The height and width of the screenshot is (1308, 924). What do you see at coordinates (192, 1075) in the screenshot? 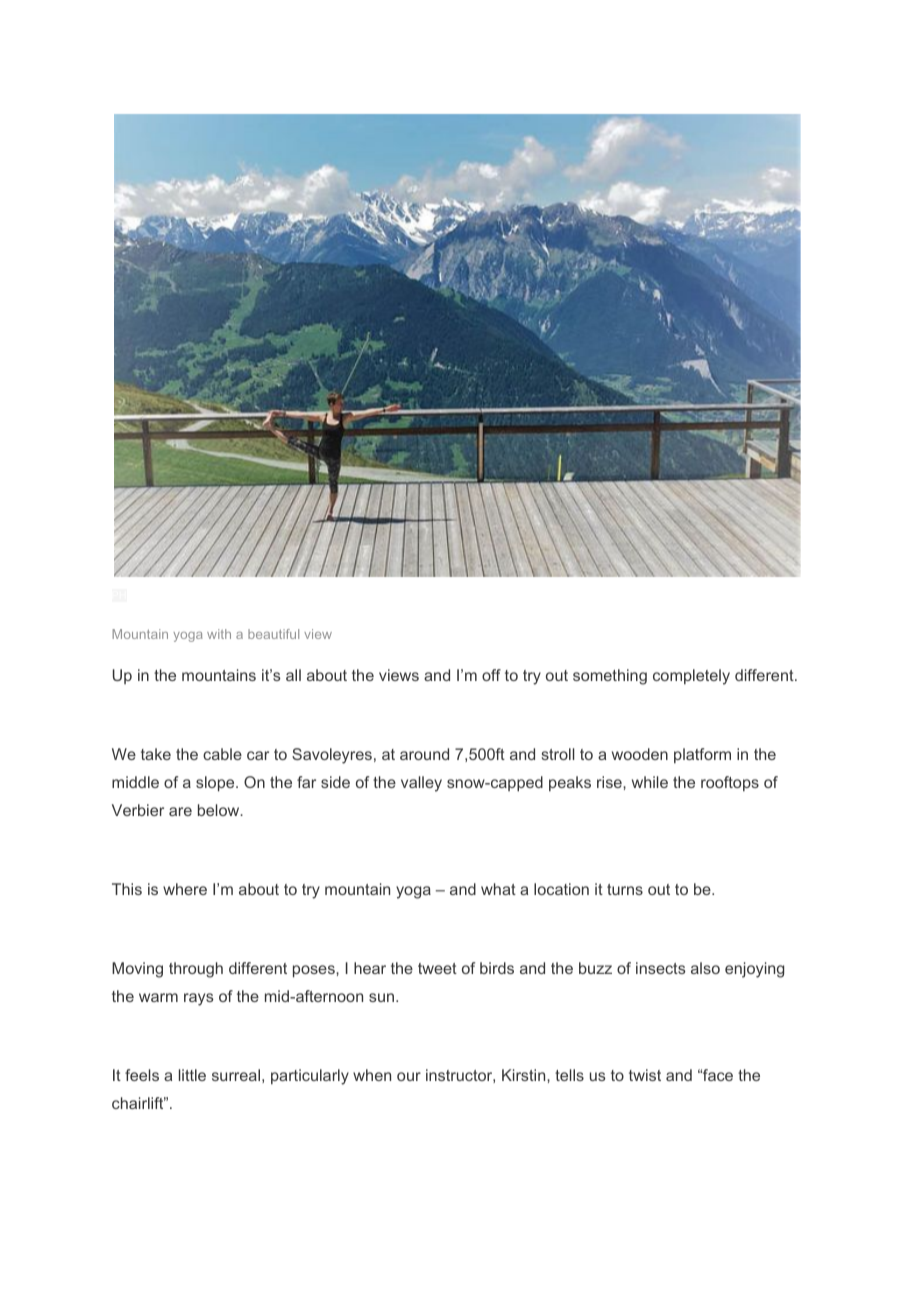
I see `little` at bounding box center [192, 1075].
